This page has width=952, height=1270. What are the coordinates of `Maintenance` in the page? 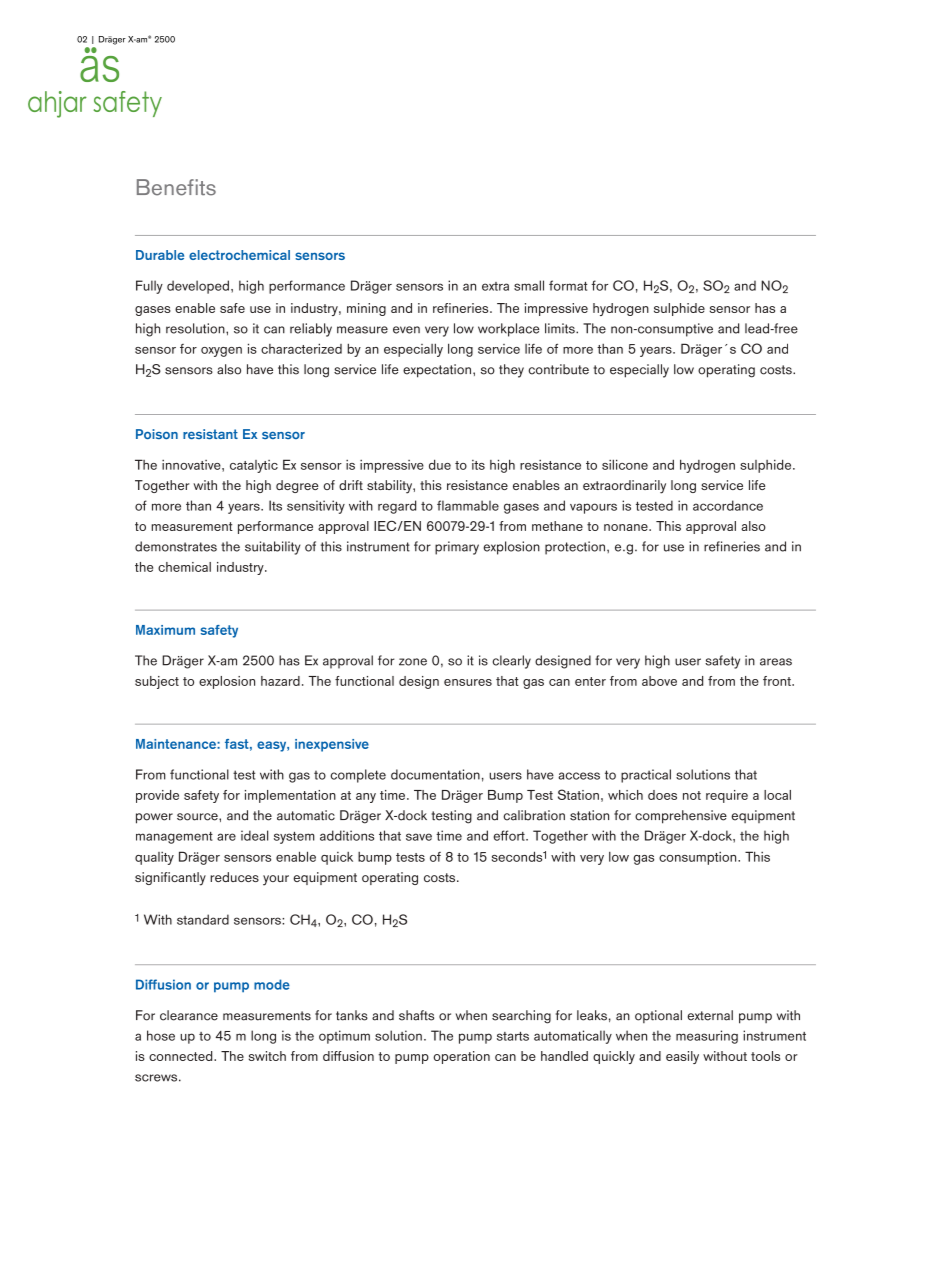 It's located at (177, 744).
